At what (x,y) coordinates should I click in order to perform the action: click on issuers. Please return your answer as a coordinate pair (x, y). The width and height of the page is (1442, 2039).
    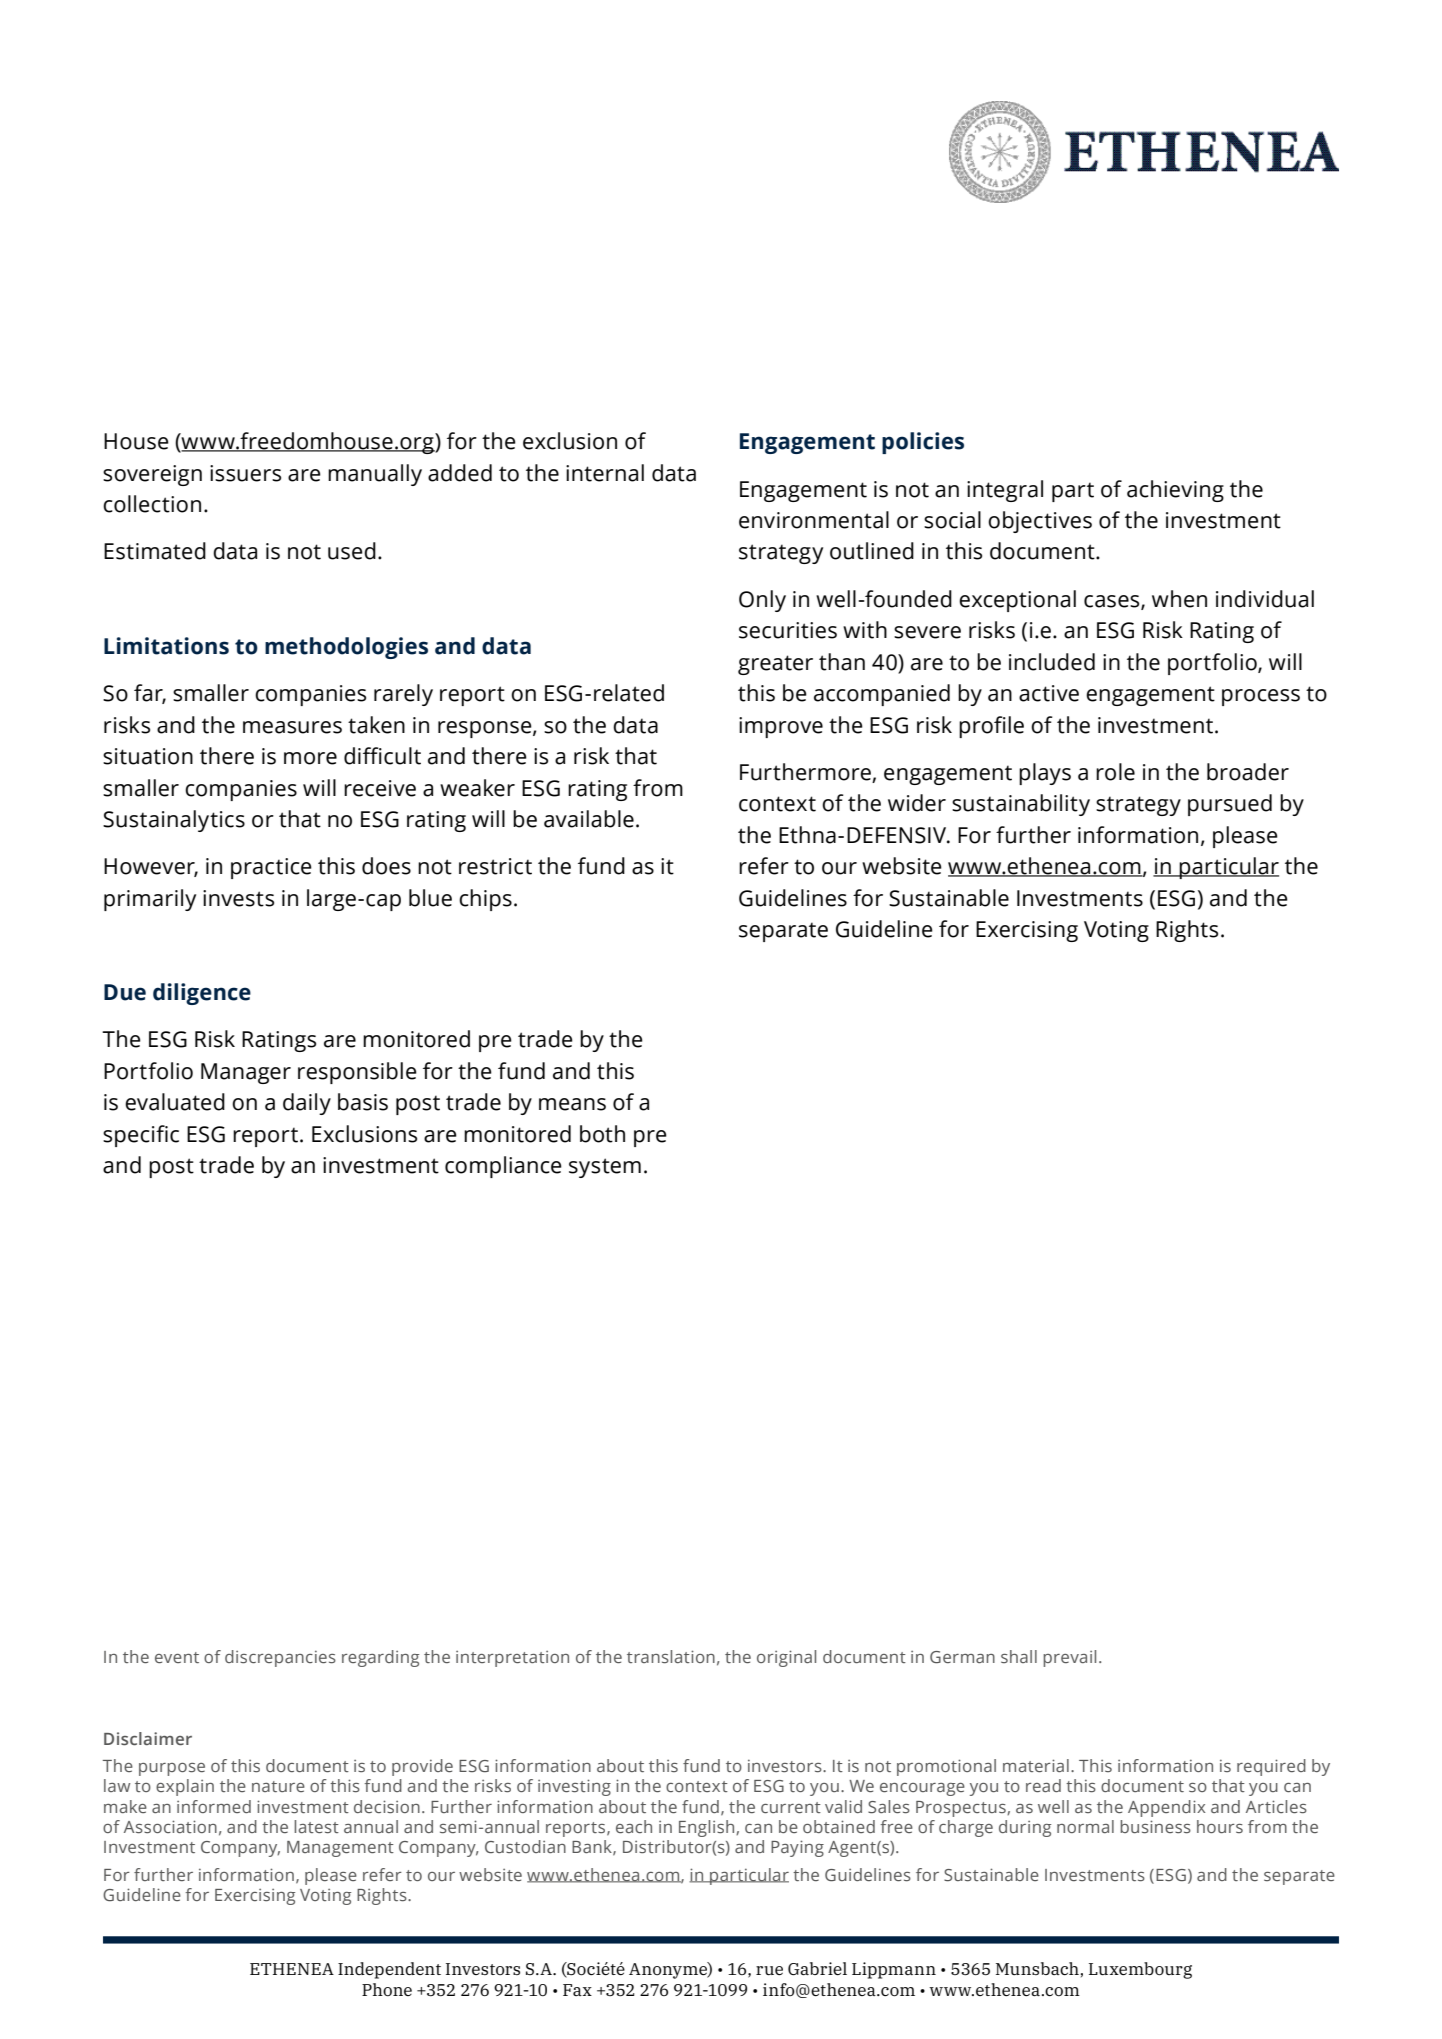
    Looking at the image, I should click on (245, 473).
